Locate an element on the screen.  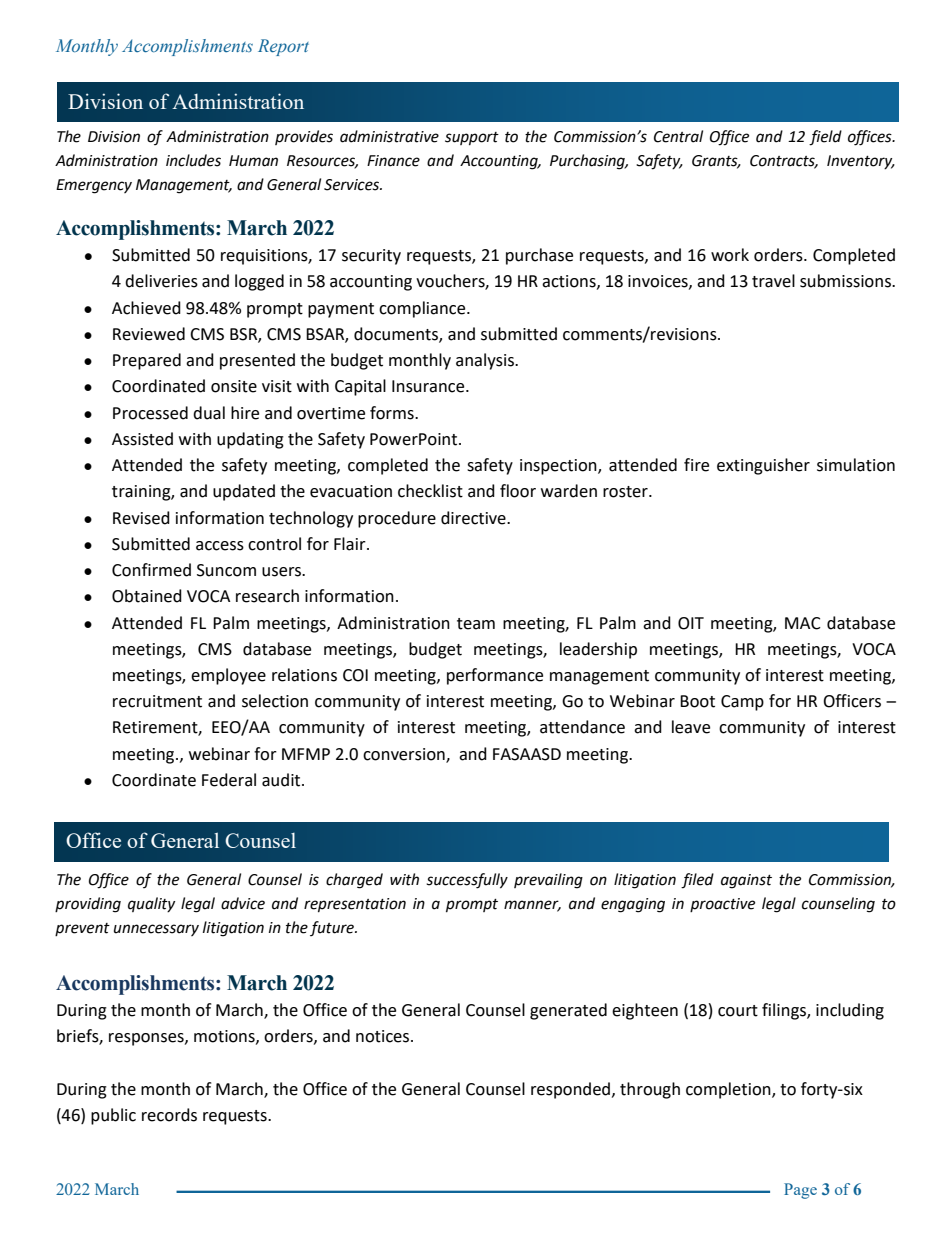
support is located at coordinates (472, 139).
